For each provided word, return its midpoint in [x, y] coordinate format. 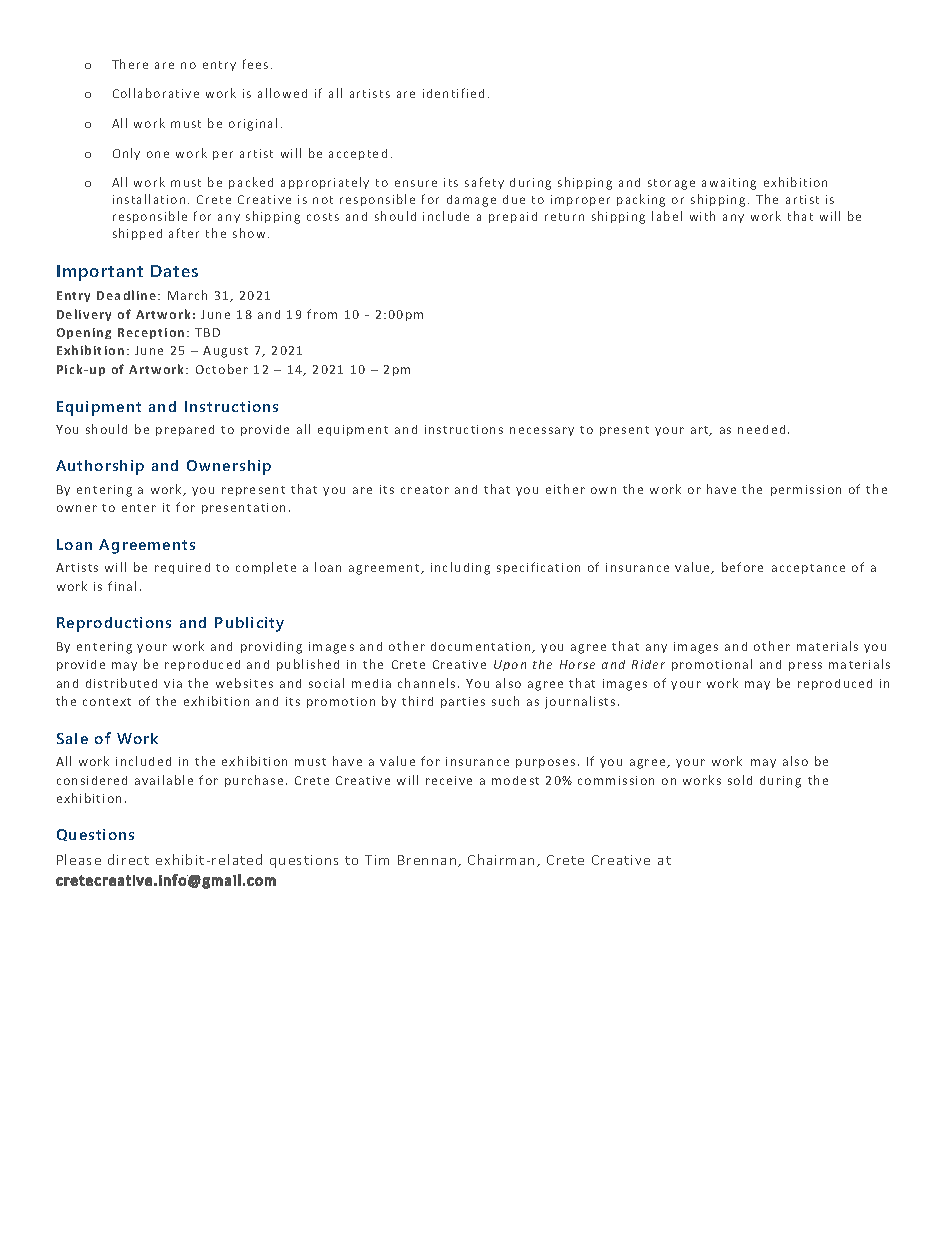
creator [425, 490]
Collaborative [156, 93]
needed [761, 429]
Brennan [427, 860]
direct [128, 859]
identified [453, 93]
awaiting [729, 184]
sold [740, 780]
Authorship [100, 467]
